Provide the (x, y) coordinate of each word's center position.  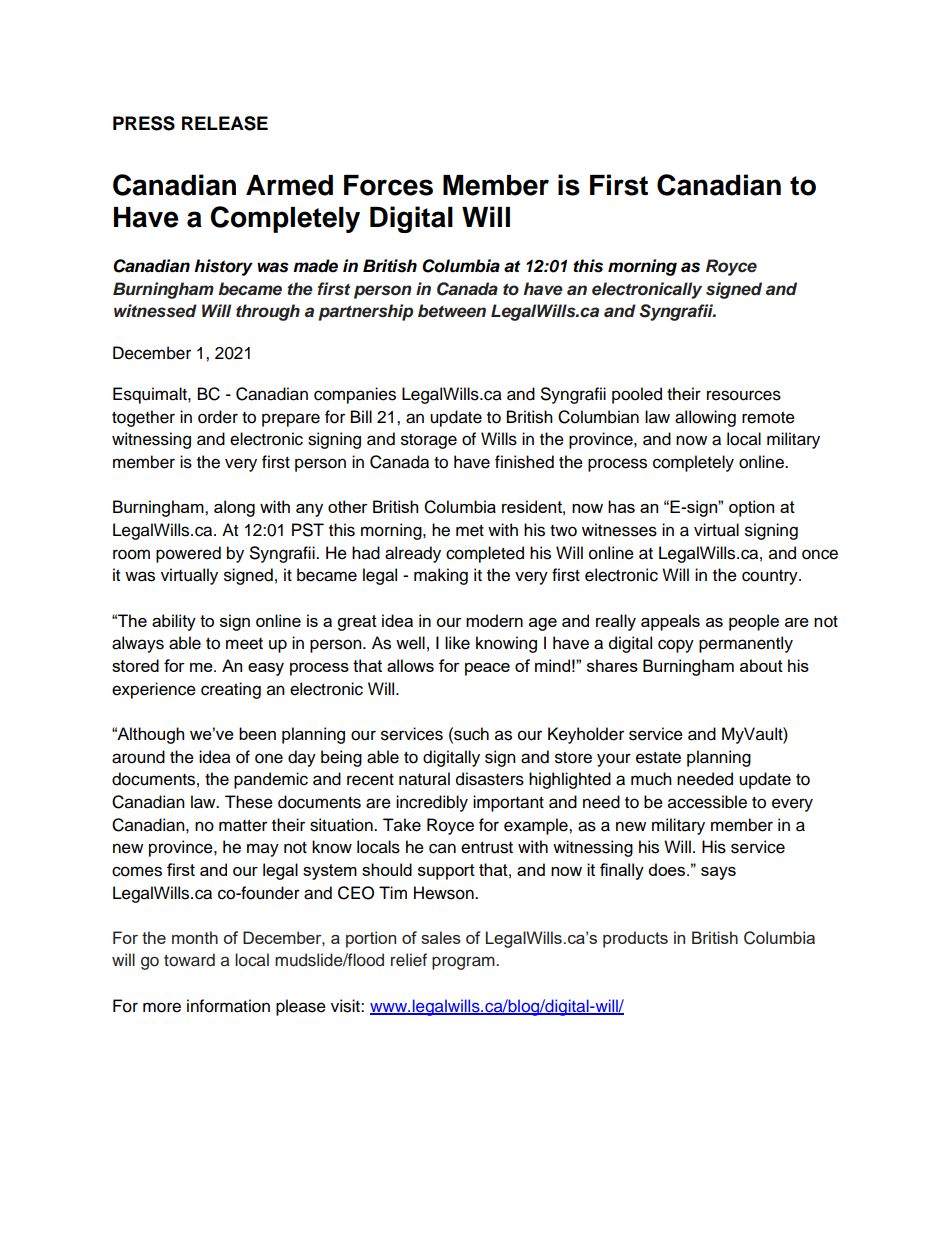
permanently (746, 644)
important (508, 803)
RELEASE (225, 123)
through (268, 312)
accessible (707, 802)
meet (244, 644)
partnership (365, 312)
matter (243, 826)
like (457, 643)
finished (524, 462)
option (751, 508)
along (234, 508)
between (452, 311)
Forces (388, 185)
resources (744, 395)
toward (189, 960)
